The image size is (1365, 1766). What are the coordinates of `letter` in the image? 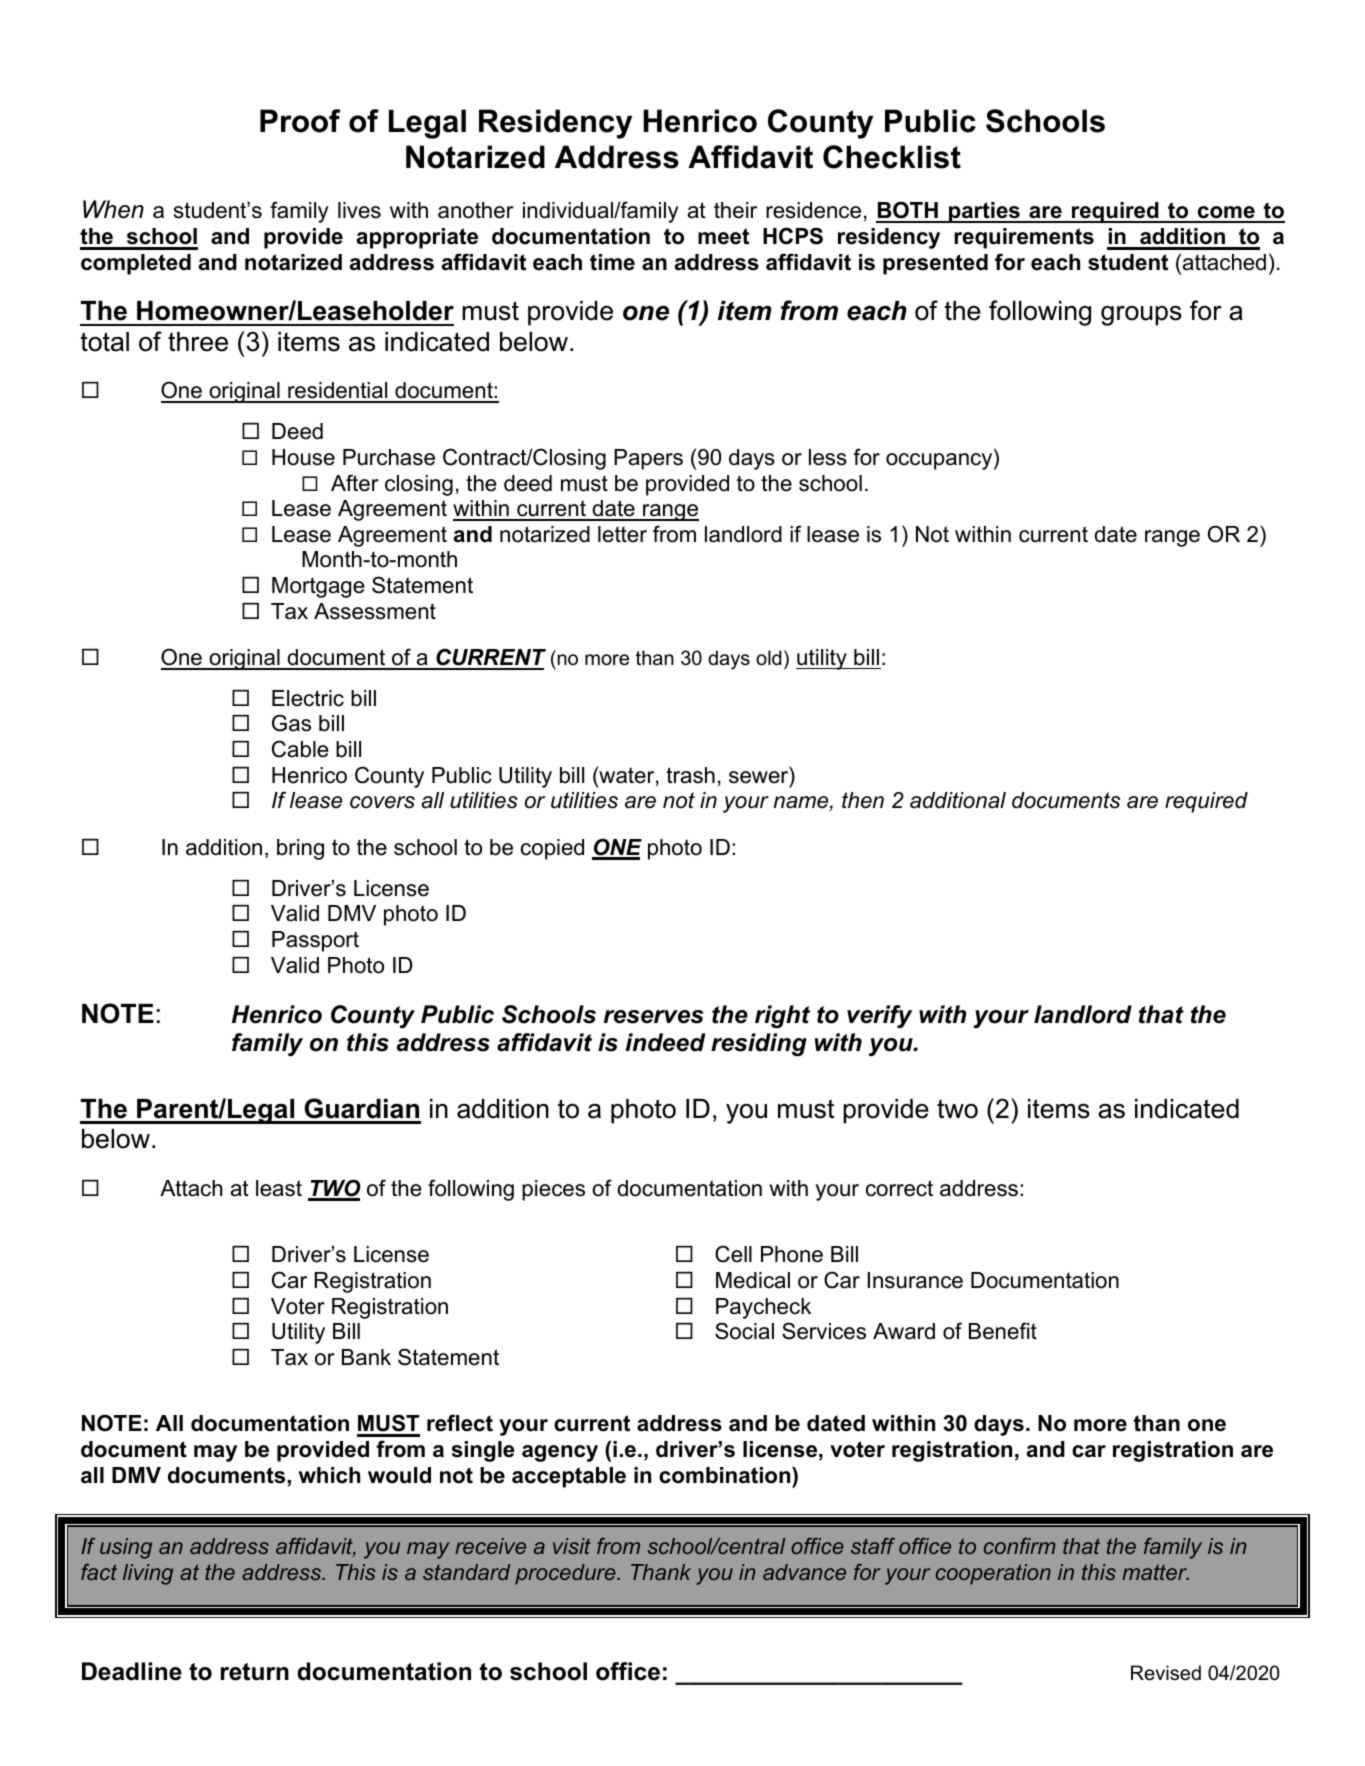 It's located at (622, 534).
